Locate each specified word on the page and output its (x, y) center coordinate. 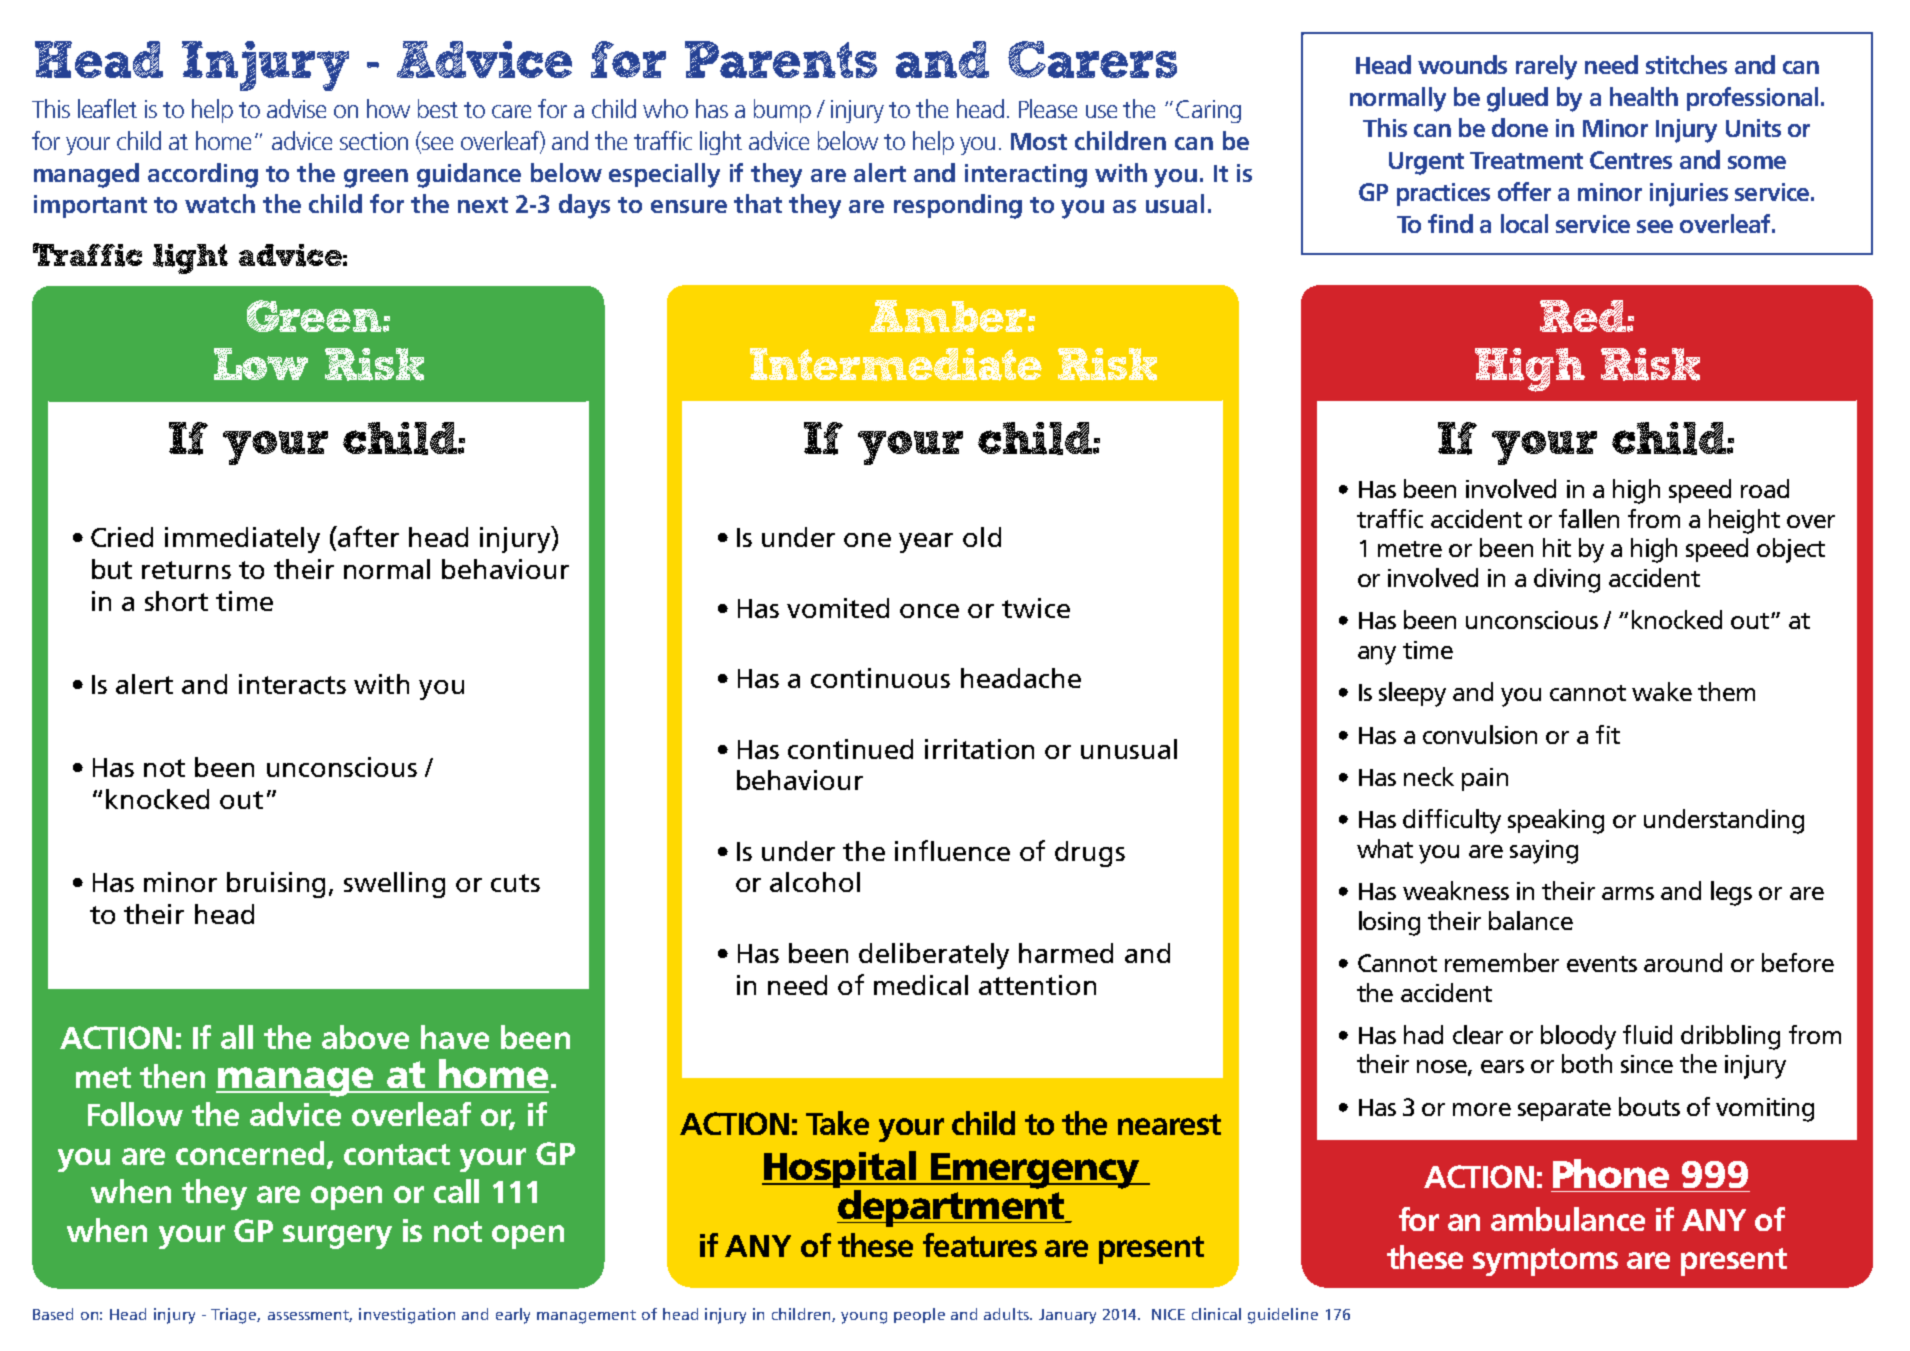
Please (1048, 108)
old (982, 537)
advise (296, 108)
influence (952, 850)
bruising (276, 885)
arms (1628, 893)
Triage (235, 1316)
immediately (242, 540)
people (919, 1315)
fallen (1589, 518)
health (1644, 96)
